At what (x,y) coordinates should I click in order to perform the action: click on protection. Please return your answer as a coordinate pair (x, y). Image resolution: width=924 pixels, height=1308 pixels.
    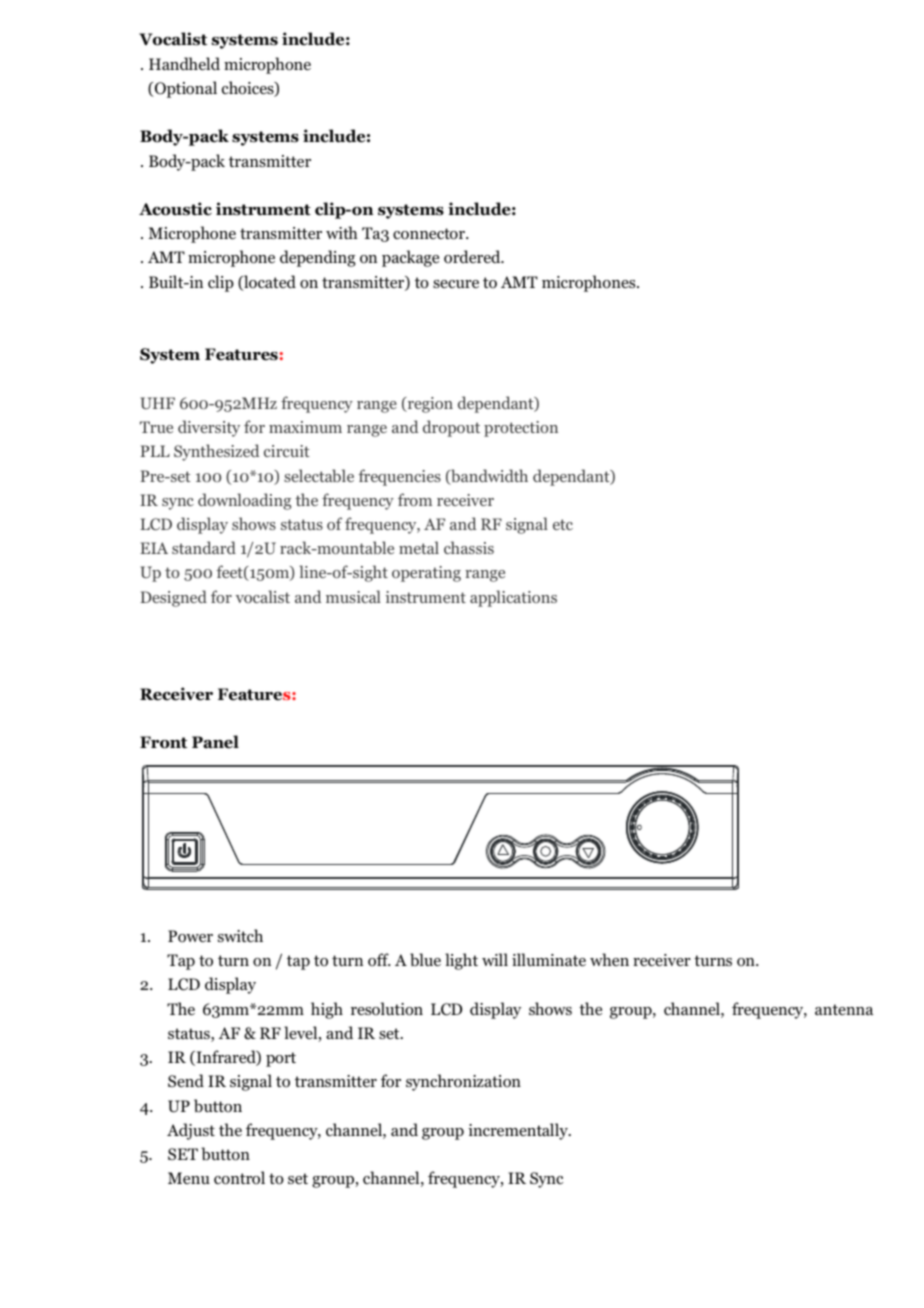
    Looking at the image, I should click on (521, 429).
